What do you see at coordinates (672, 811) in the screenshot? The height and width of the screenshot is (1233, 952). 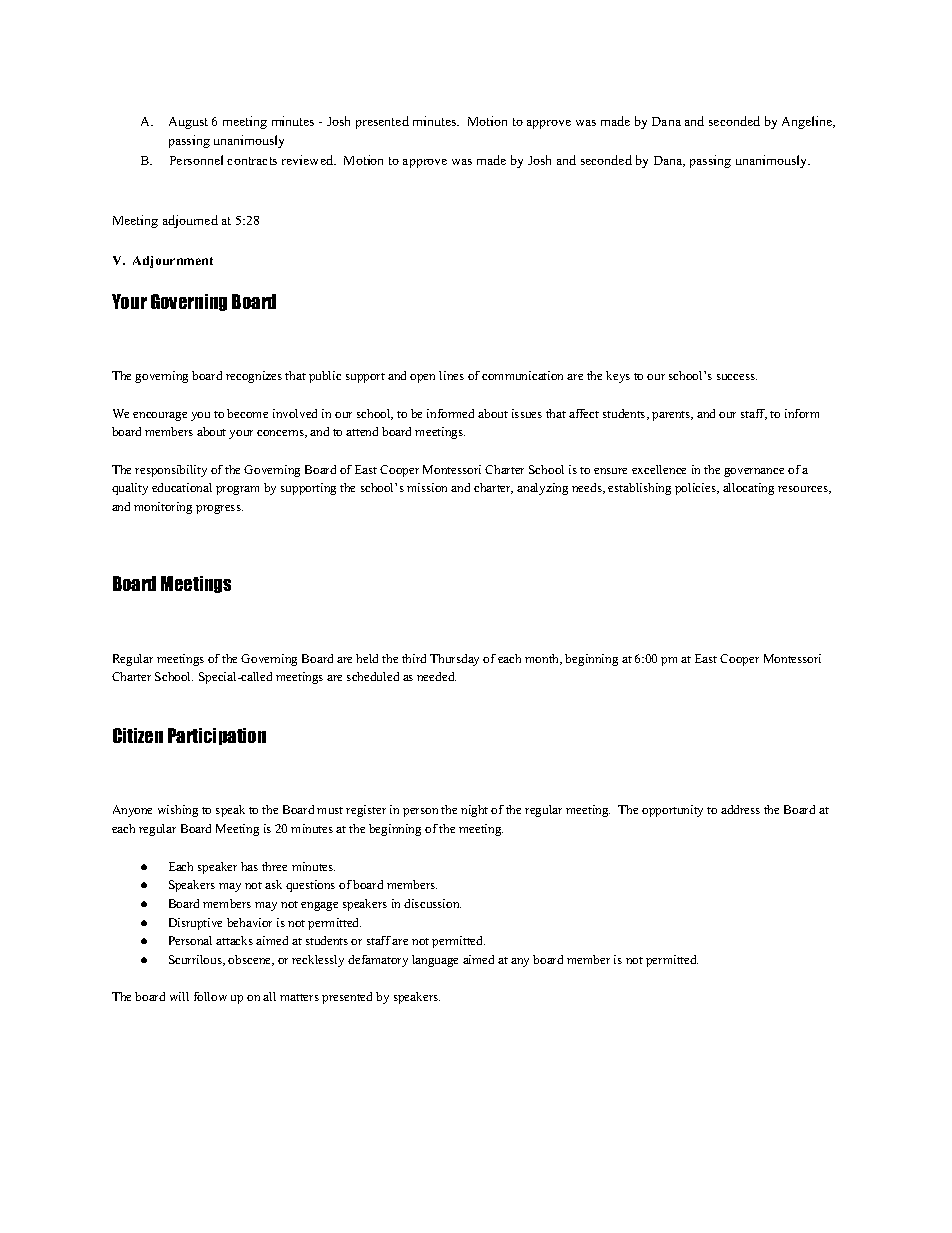 I see `opportunity` at bounding box center [672, 811].
